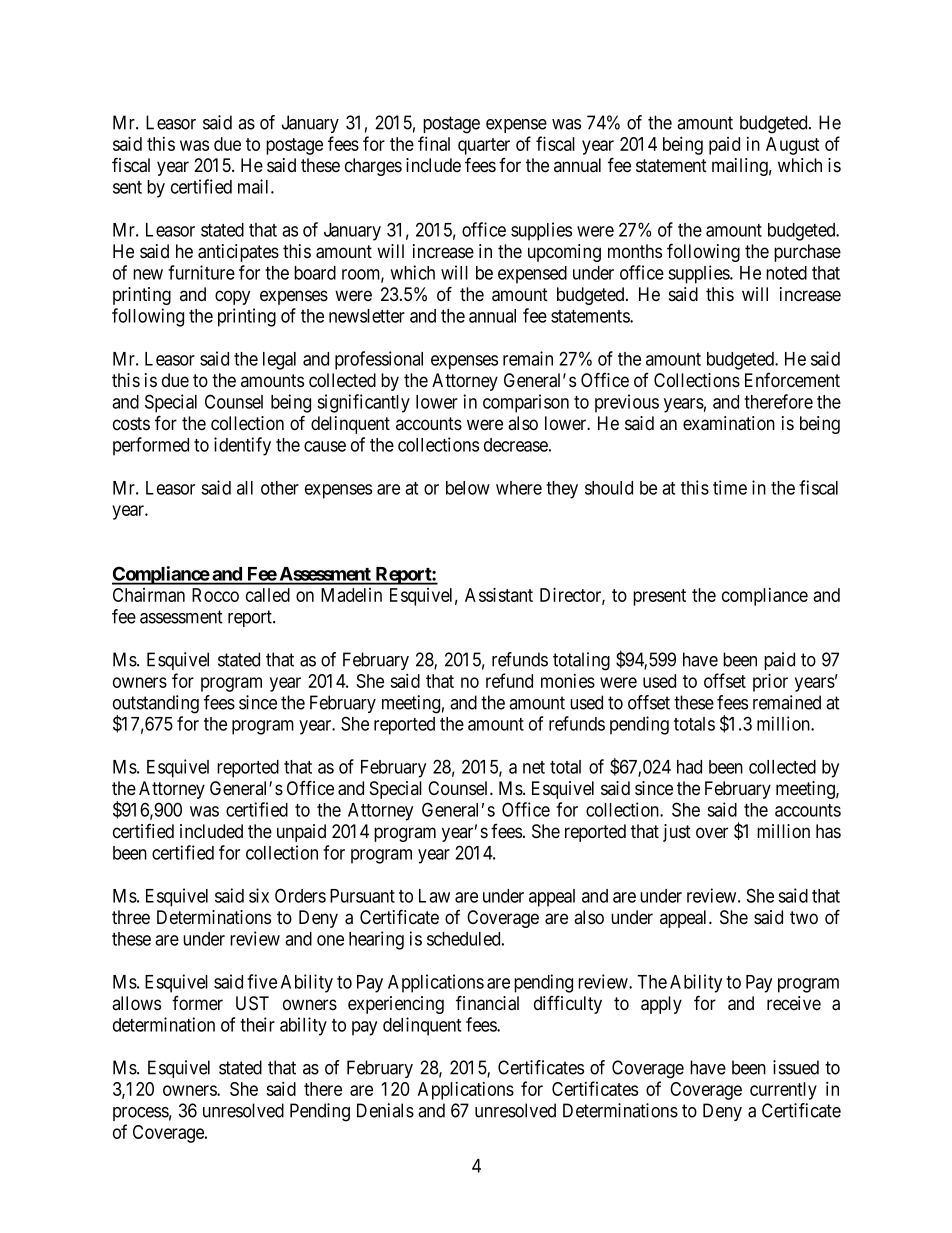 The image size is (952, 1233). What do you see at coordinates (257, 1024) in the screenshot?
I see `their` at bounding box center [257, 1024].
